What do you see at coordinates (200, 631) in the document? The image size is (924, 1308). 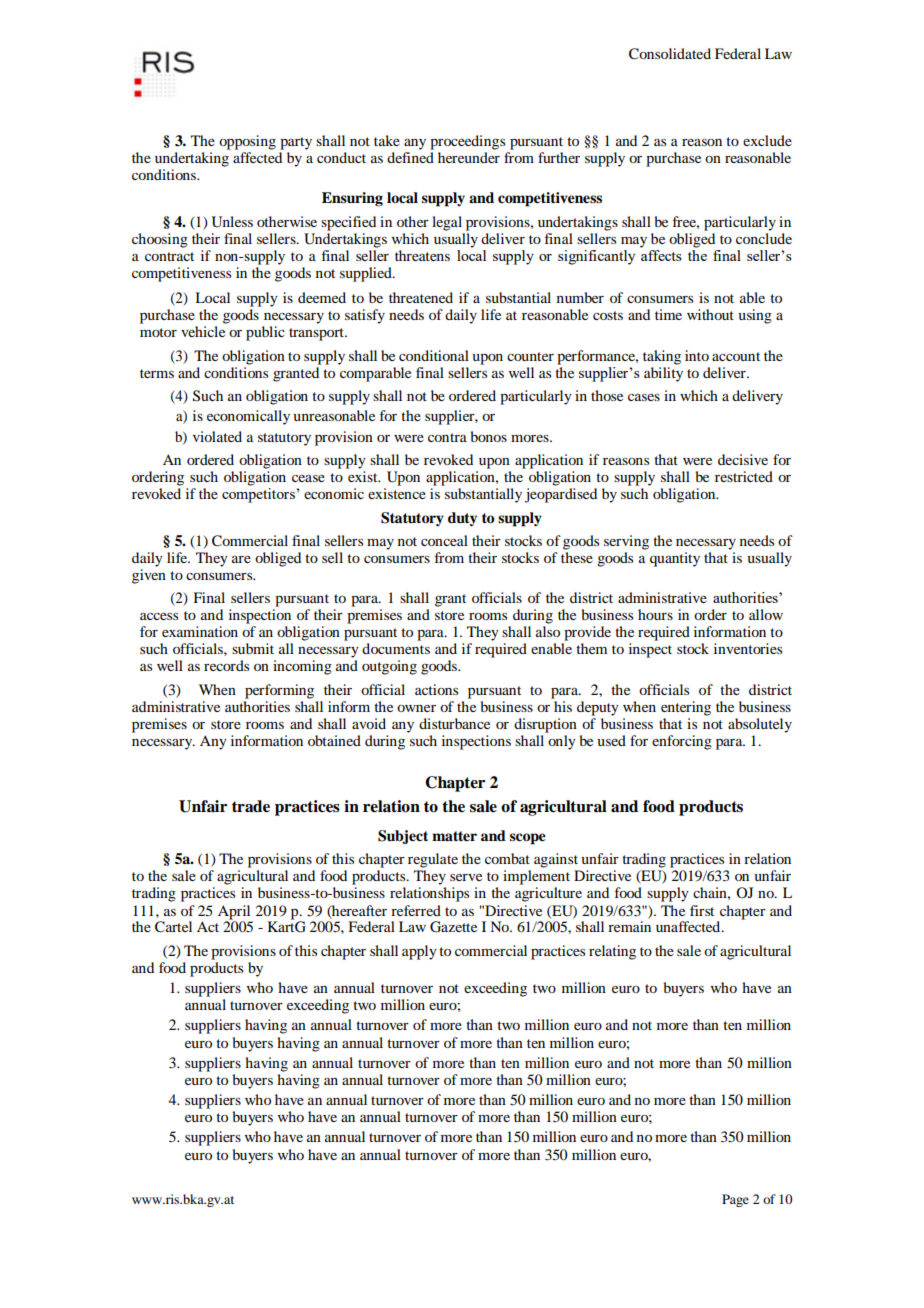 I see `examination` at bounding box center [200, 631].
